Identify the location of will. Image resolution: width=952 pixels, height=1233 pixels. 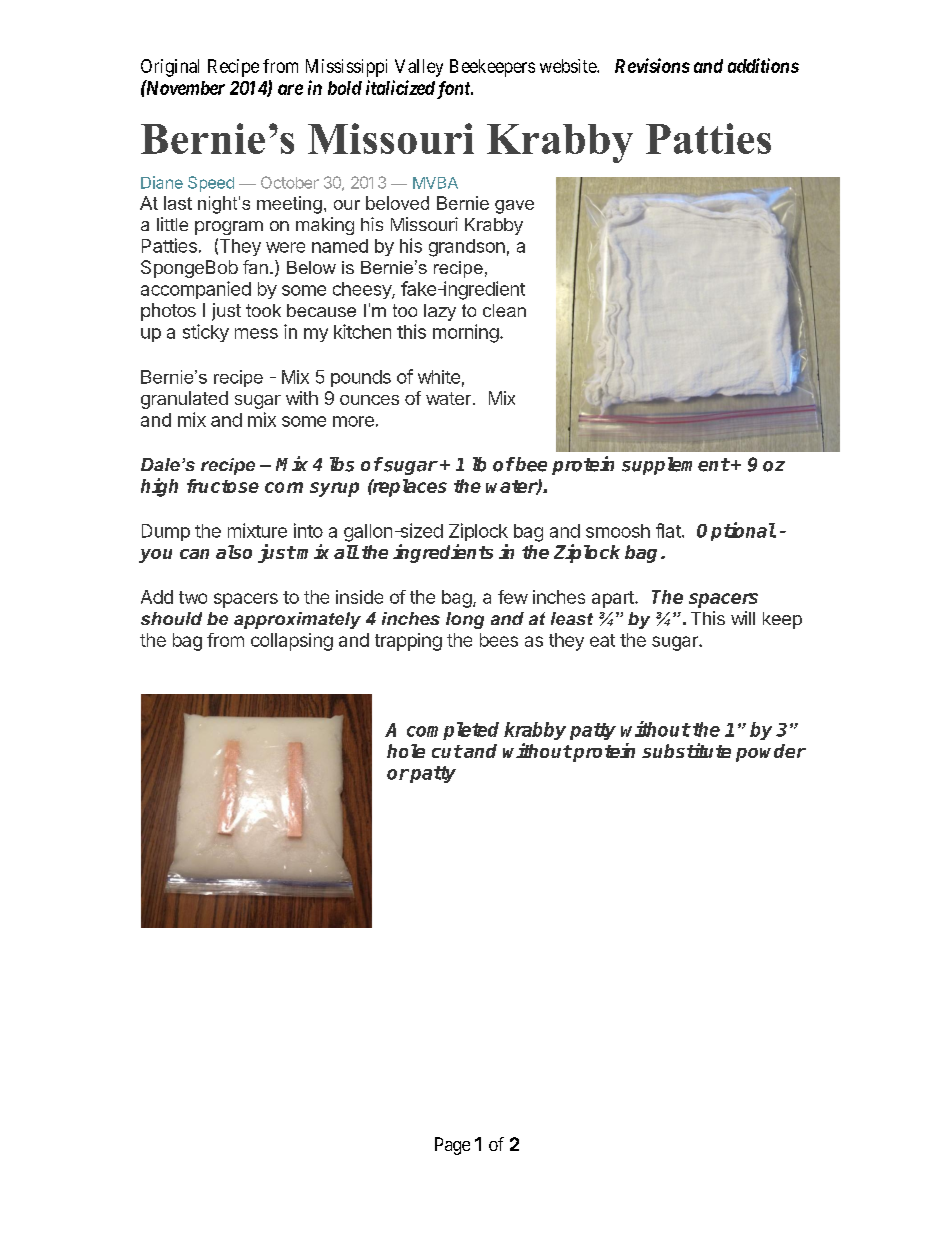
(743, 618).
